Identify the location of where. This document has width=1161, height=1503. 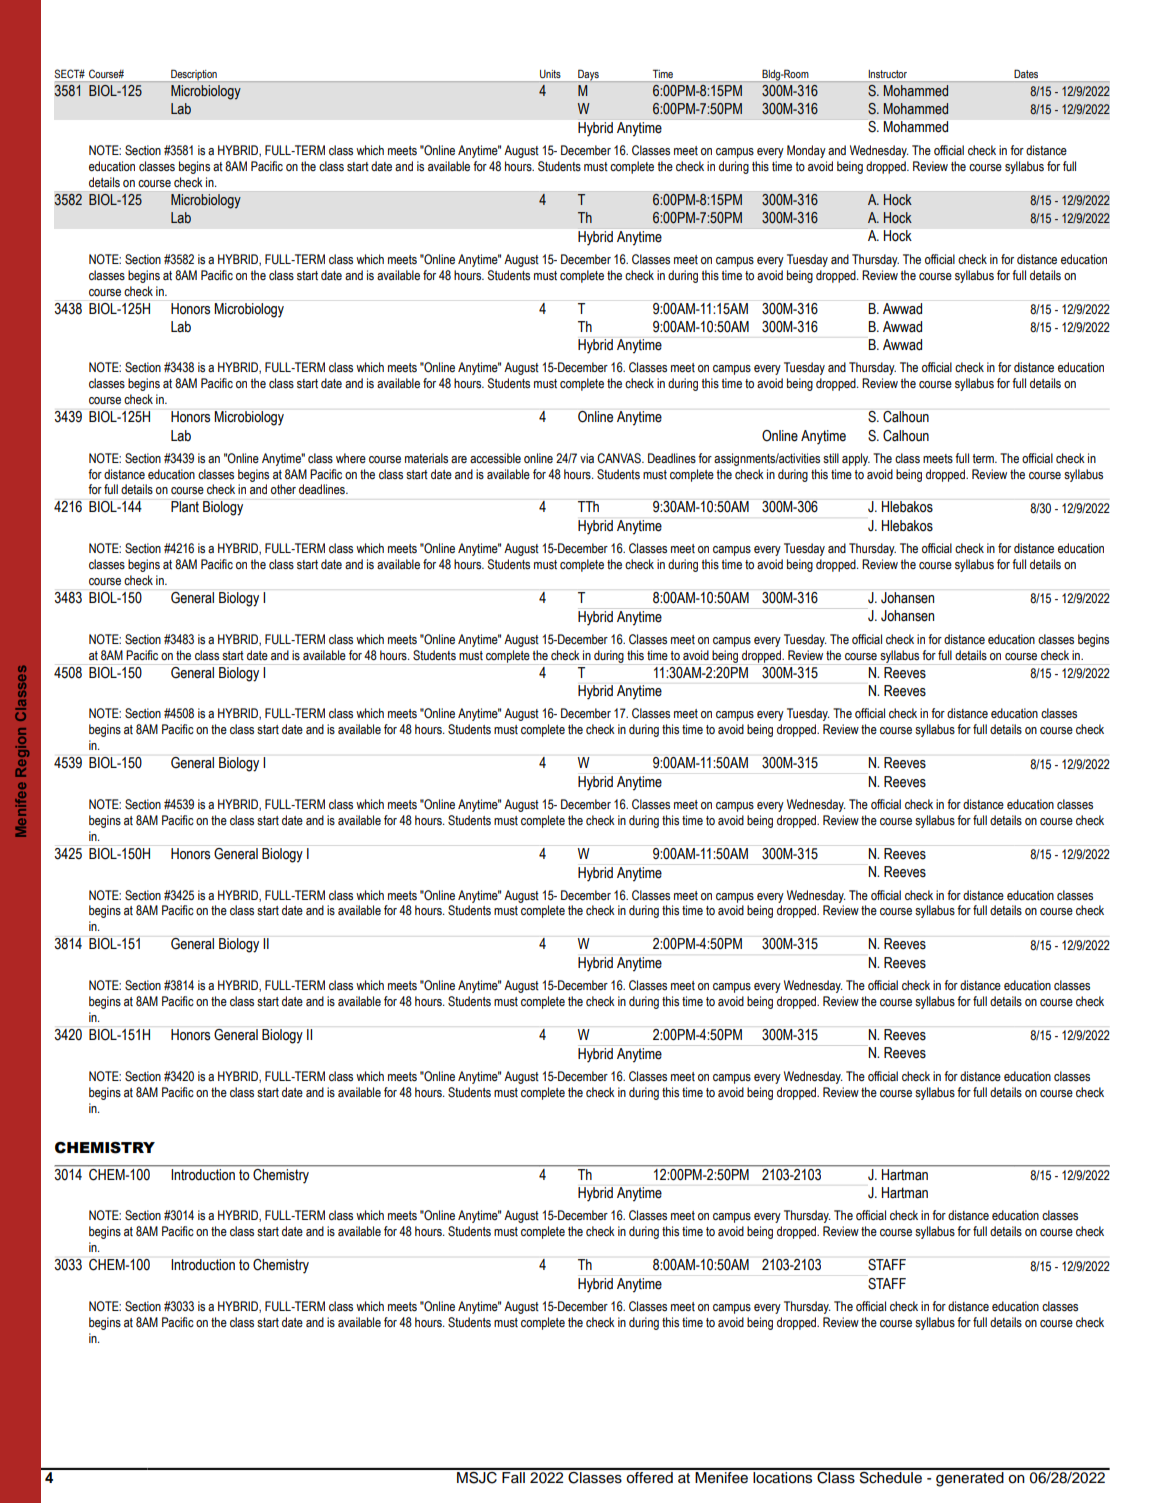
(351, 458).
